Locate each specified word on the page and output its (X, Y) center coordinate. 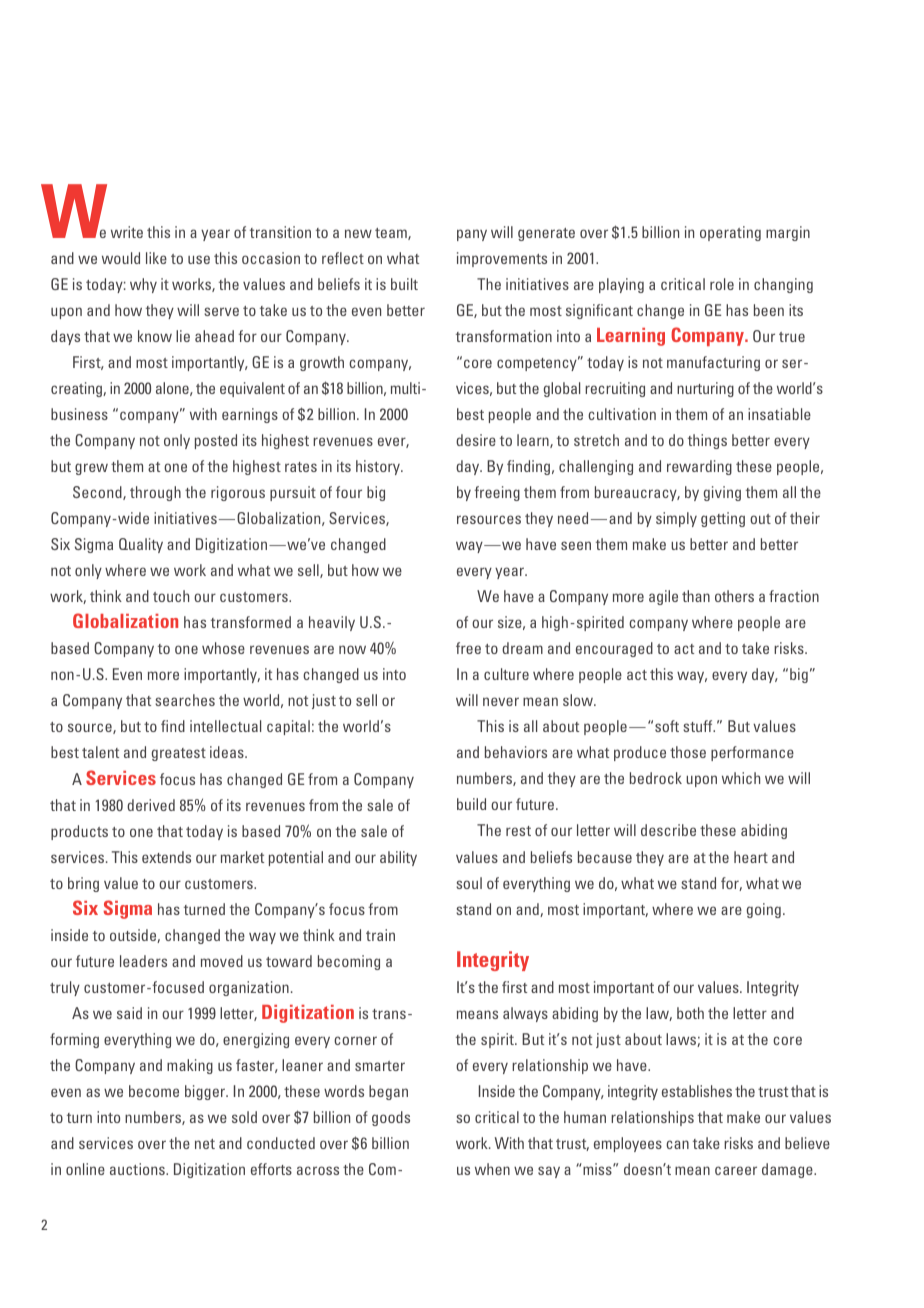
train (380, 935)
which (741, 778)
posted (216, 441)
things (707, 441)
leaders (143, 961)
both (690, 1013)
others (734, 596)
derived (151, 805)
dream (522, 648)
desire (476, 440)
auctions (138, 1169)
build (471, 804)
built (404, 284)
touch (171, 596)
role (722, 284)
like (156, 258)
